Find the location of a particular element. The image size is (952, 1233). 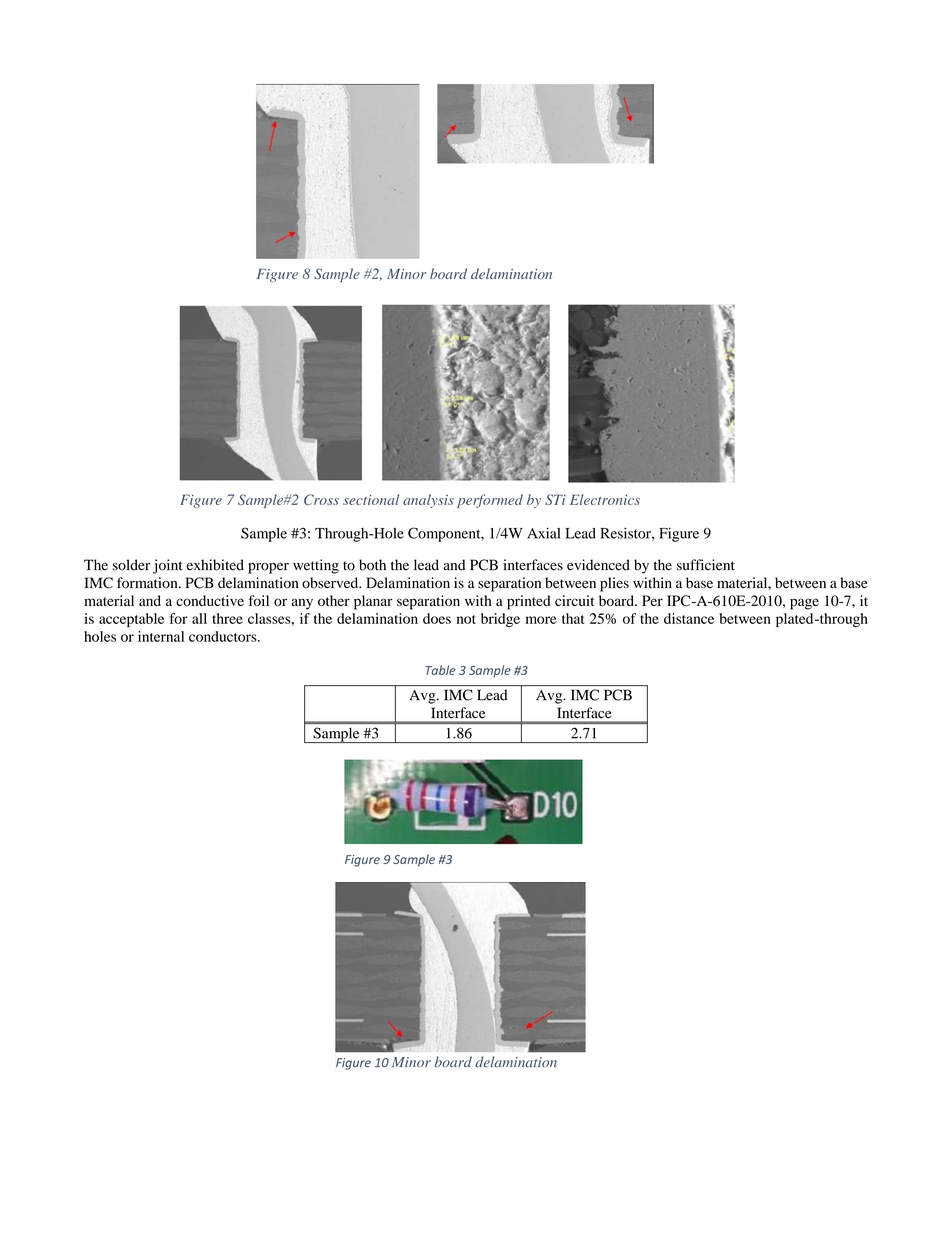

Electronics is located at coordinates (605, 499).
